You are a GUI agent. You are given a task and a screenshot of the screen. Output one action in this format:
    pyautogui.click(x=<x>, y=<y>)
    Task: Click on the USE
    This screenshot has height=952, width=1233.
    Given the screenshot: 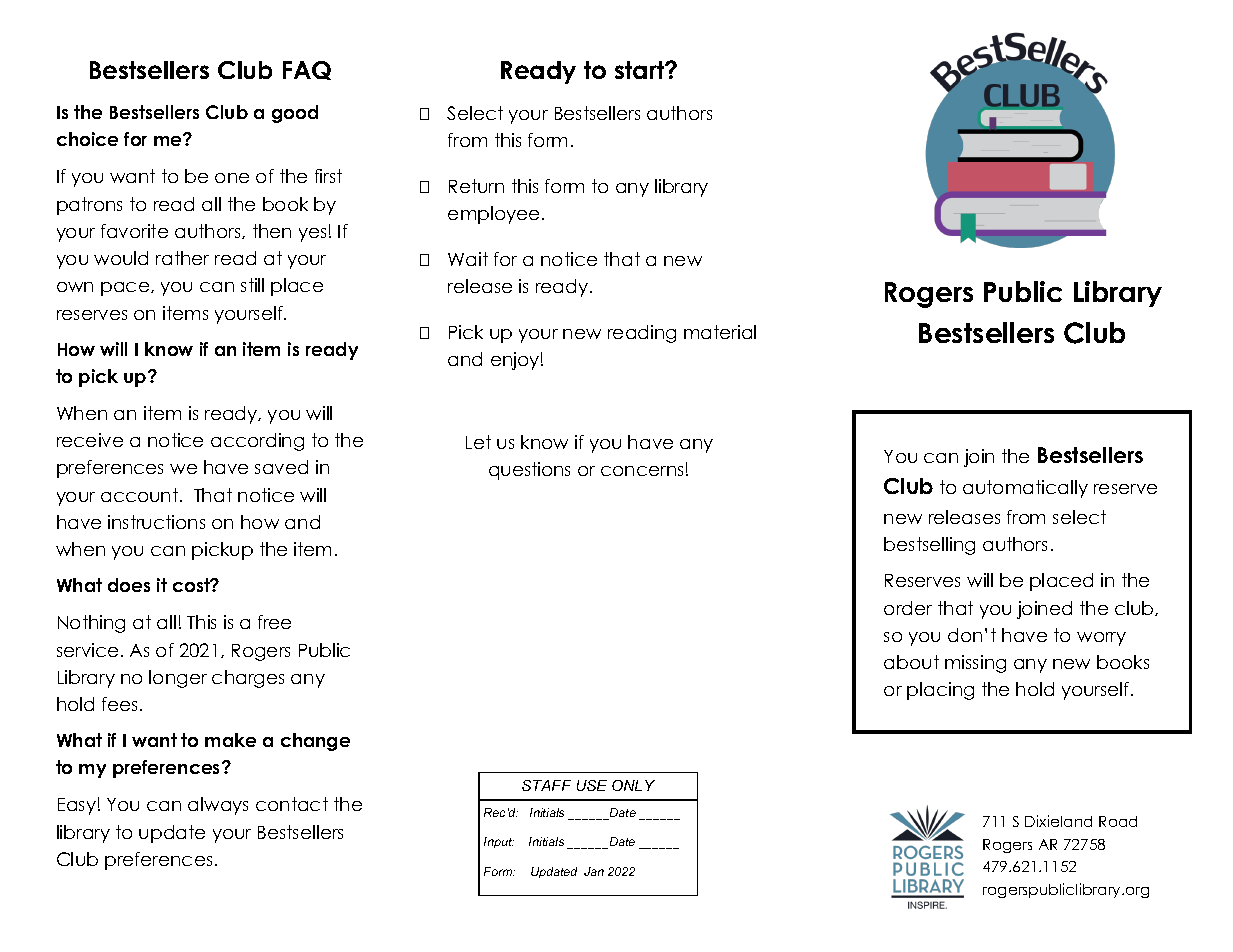 What is the action you would take?
    pyautogui.click(x=592, y=785)
